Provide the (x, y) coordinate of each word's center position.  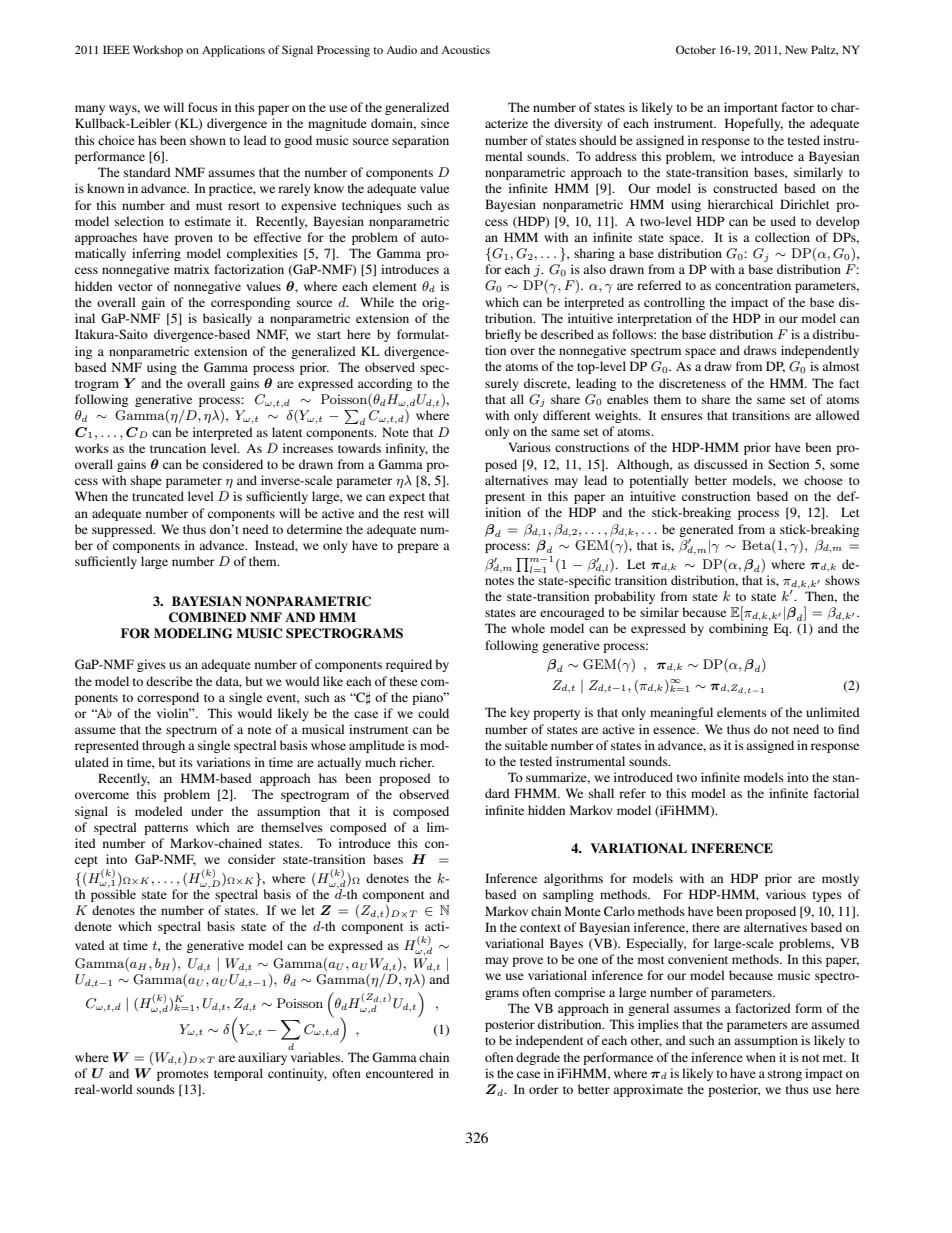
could (433, 713)
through (163, 746)
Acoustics (465, 49)
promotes (183, 1075)
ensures (682, 416)
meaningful (681, 713)
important (751, 108)
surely (502, 384)
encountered (400, 1073)
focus (203, 107)
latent (287, 432)
